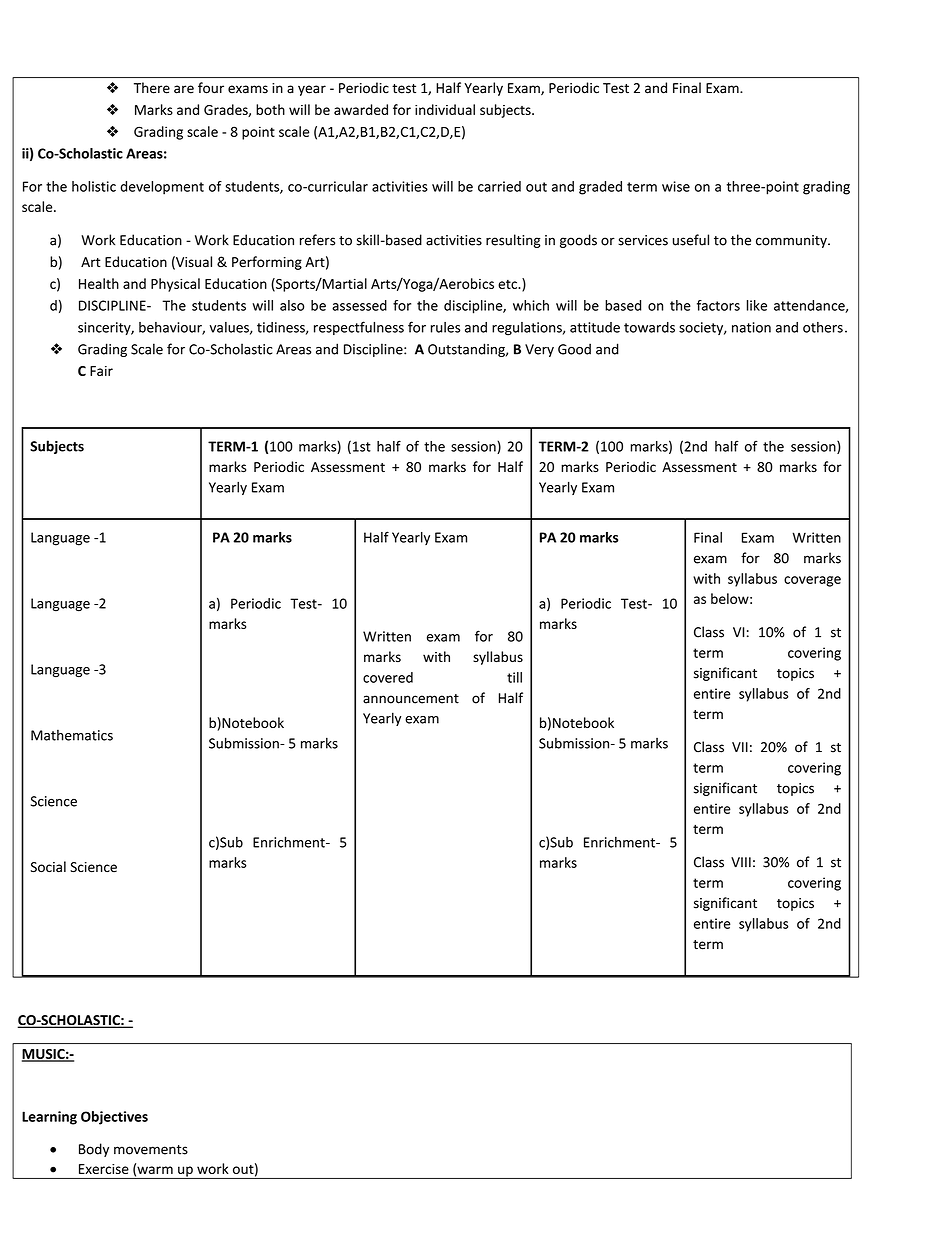  Describe the element at coordinates (445, 109) in the image. I see `individual` at that location.
